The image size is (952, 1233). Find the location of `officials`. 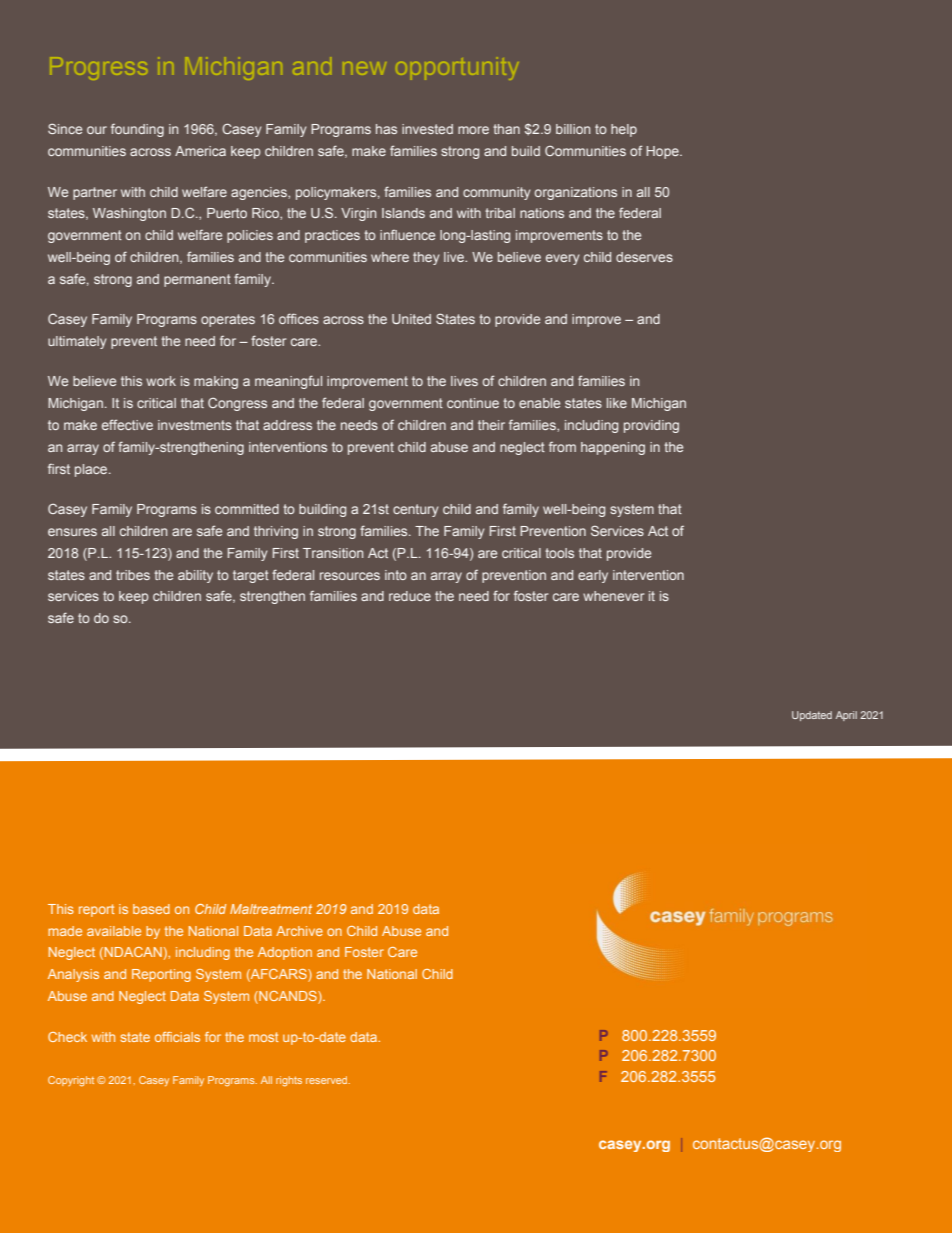

officials is located at coordinates (177, 1037).
